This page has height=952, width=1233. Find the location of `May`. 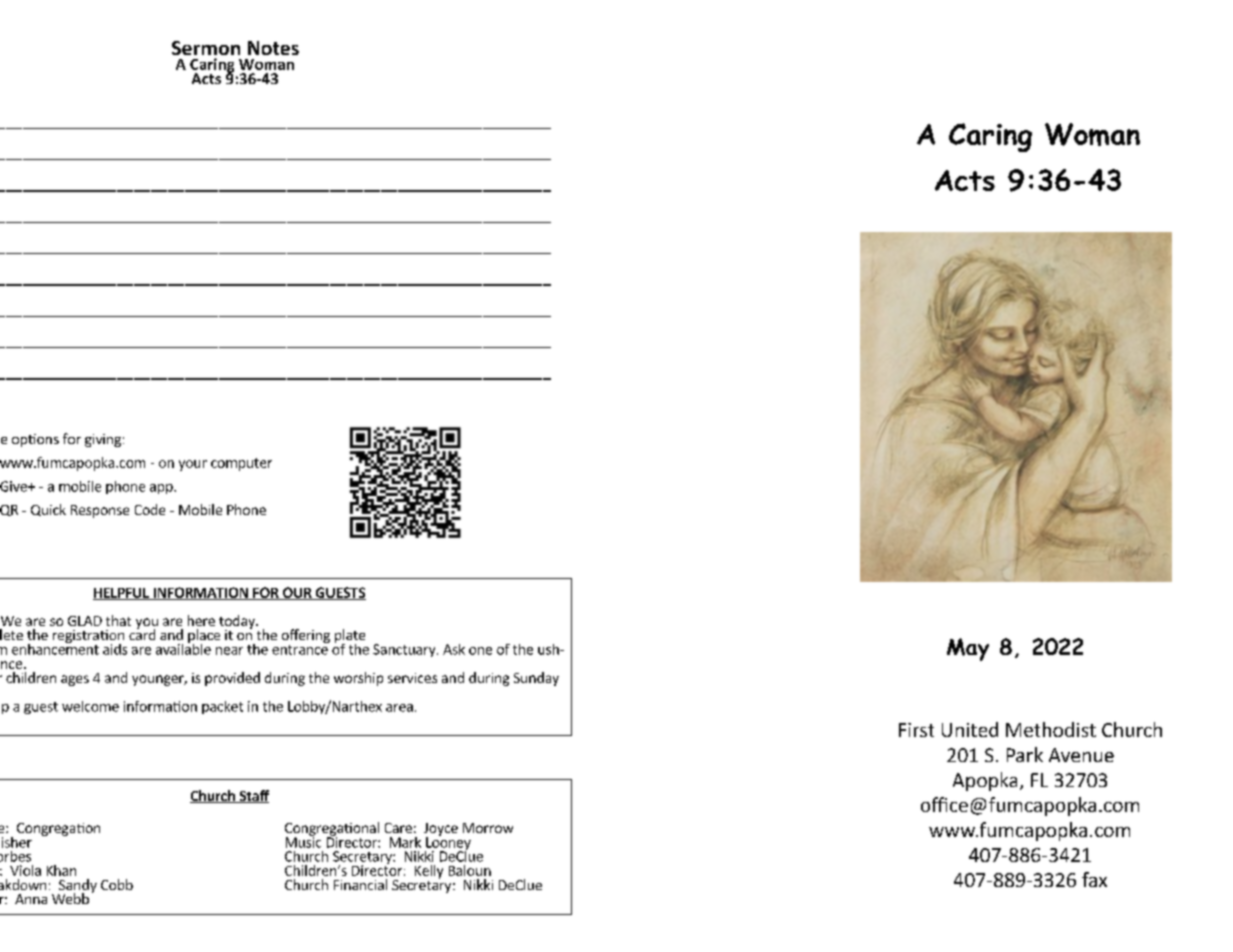

May is located at coordinates (968, 649).
